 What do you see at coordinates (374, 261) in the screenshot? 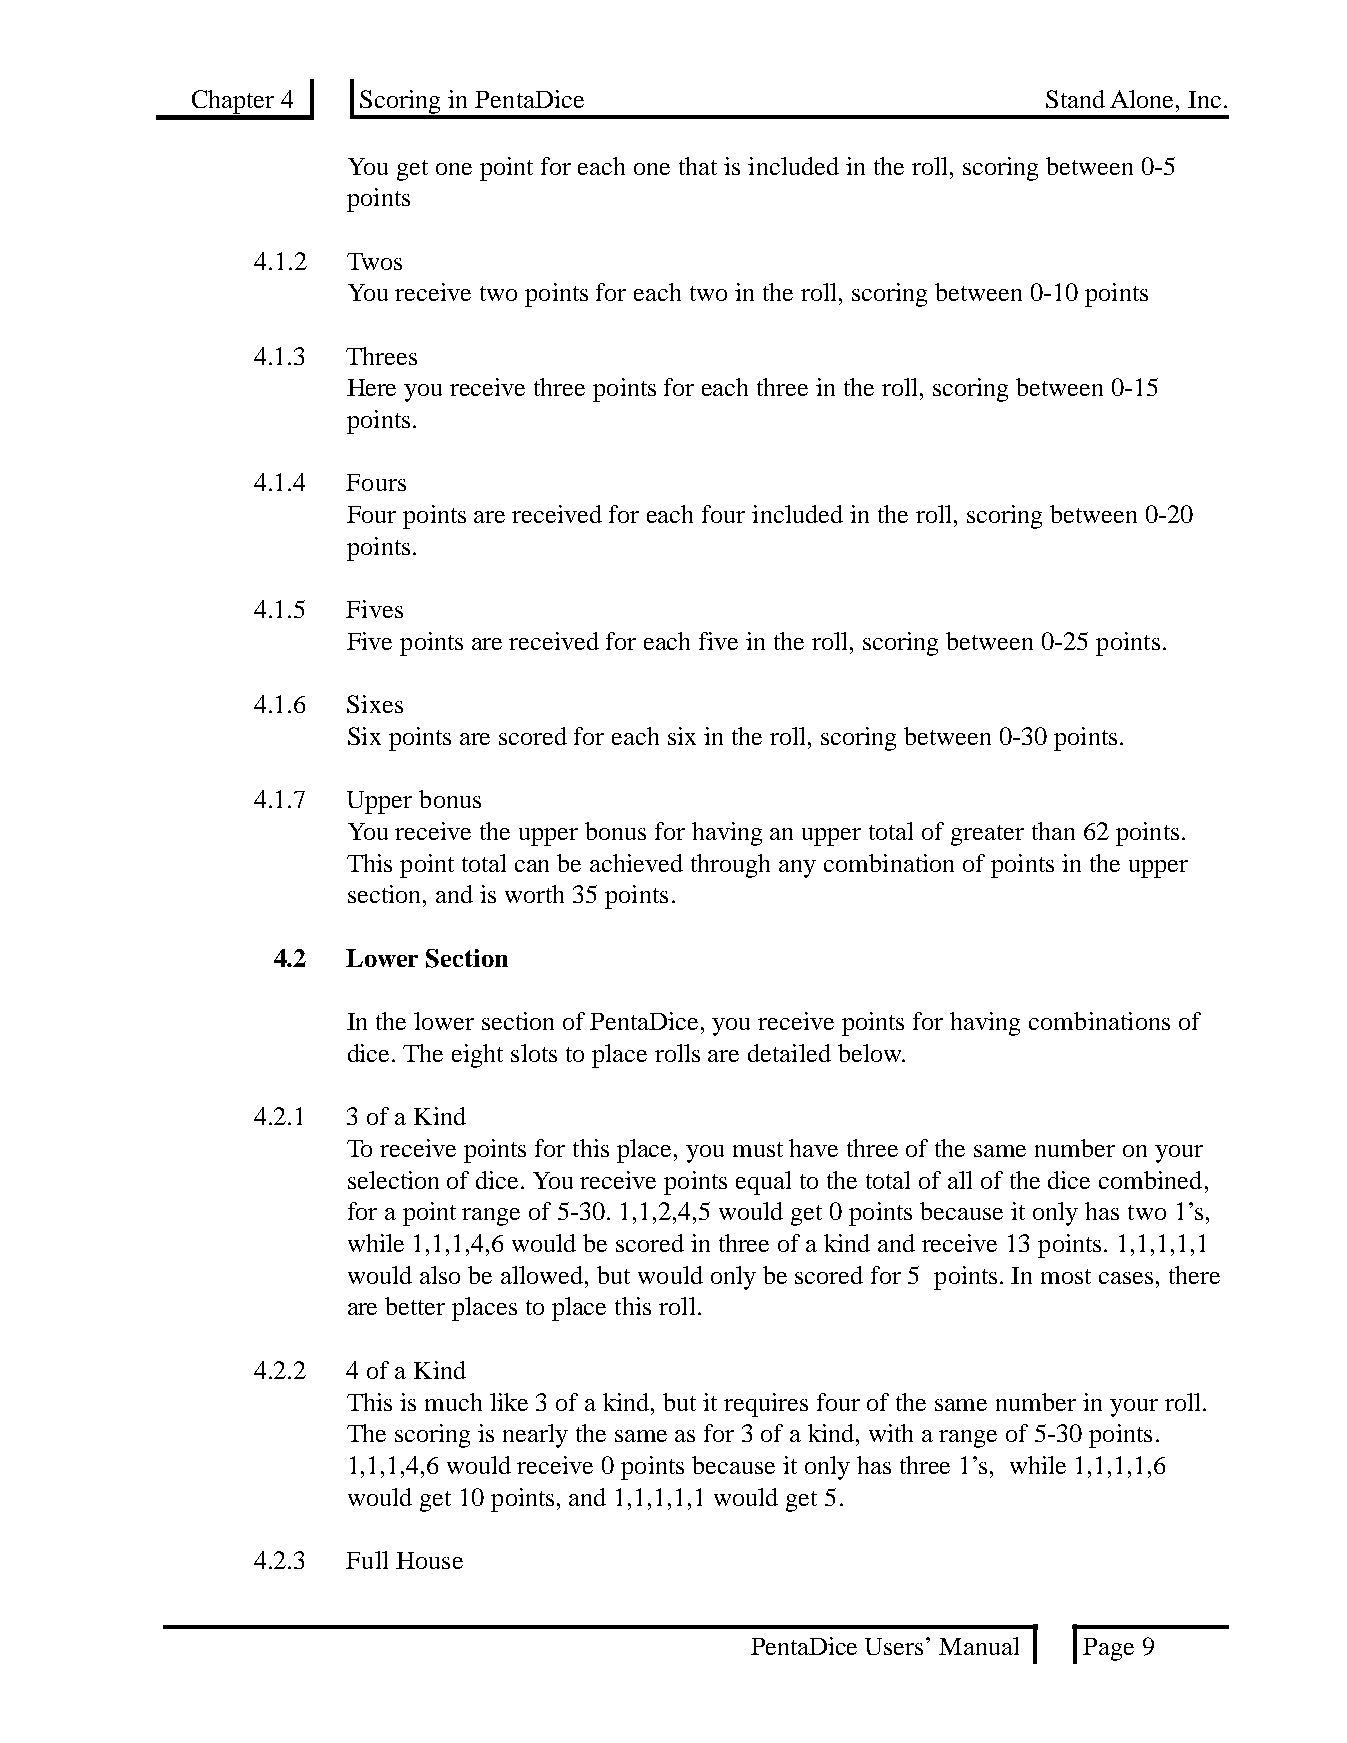
I see `Twos` at bounding box center [374, 261].
